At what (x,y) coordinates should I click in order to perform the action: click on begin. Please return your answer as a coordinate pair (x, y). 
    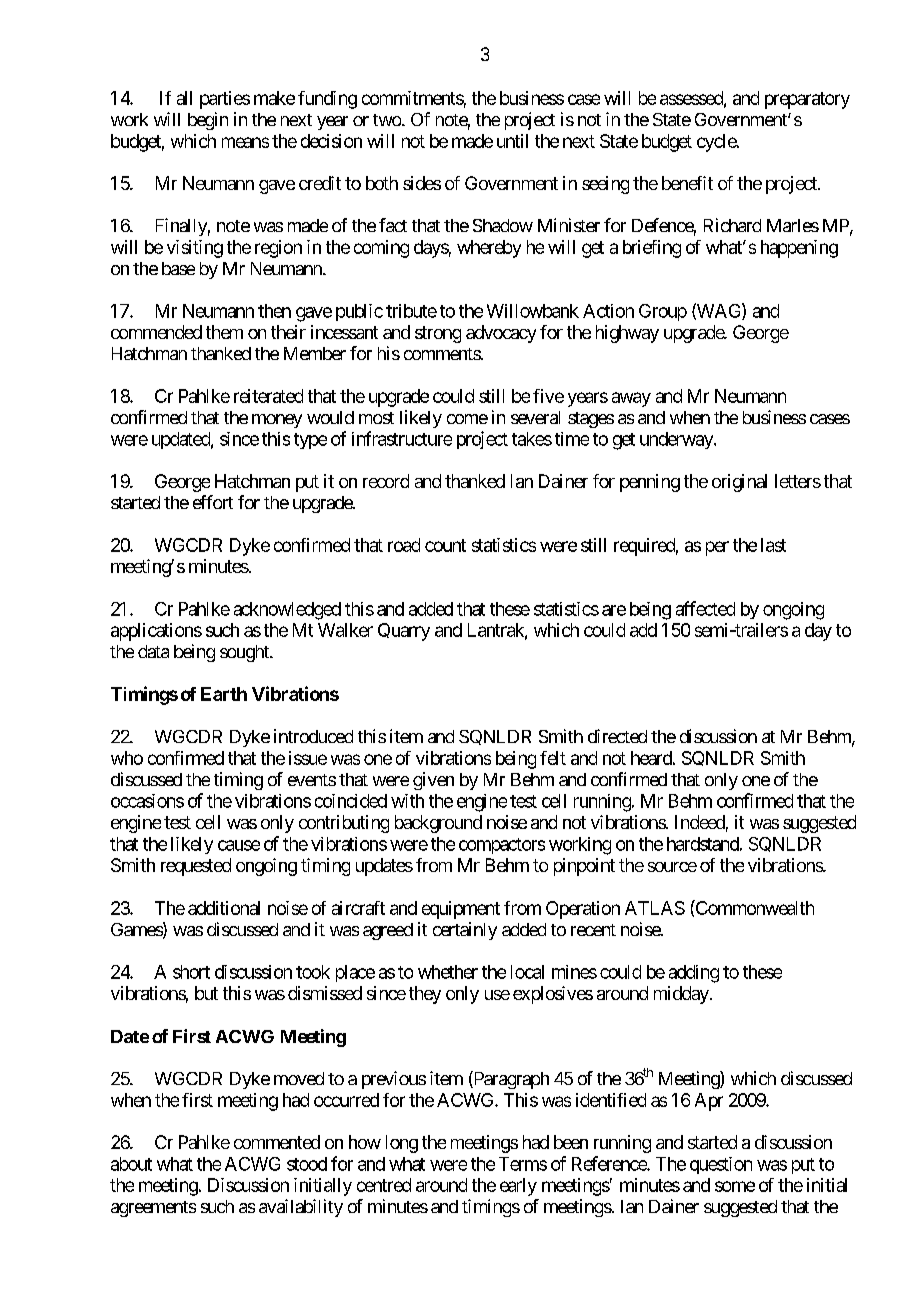
    Looking at the image, I should click on (208, 121).
